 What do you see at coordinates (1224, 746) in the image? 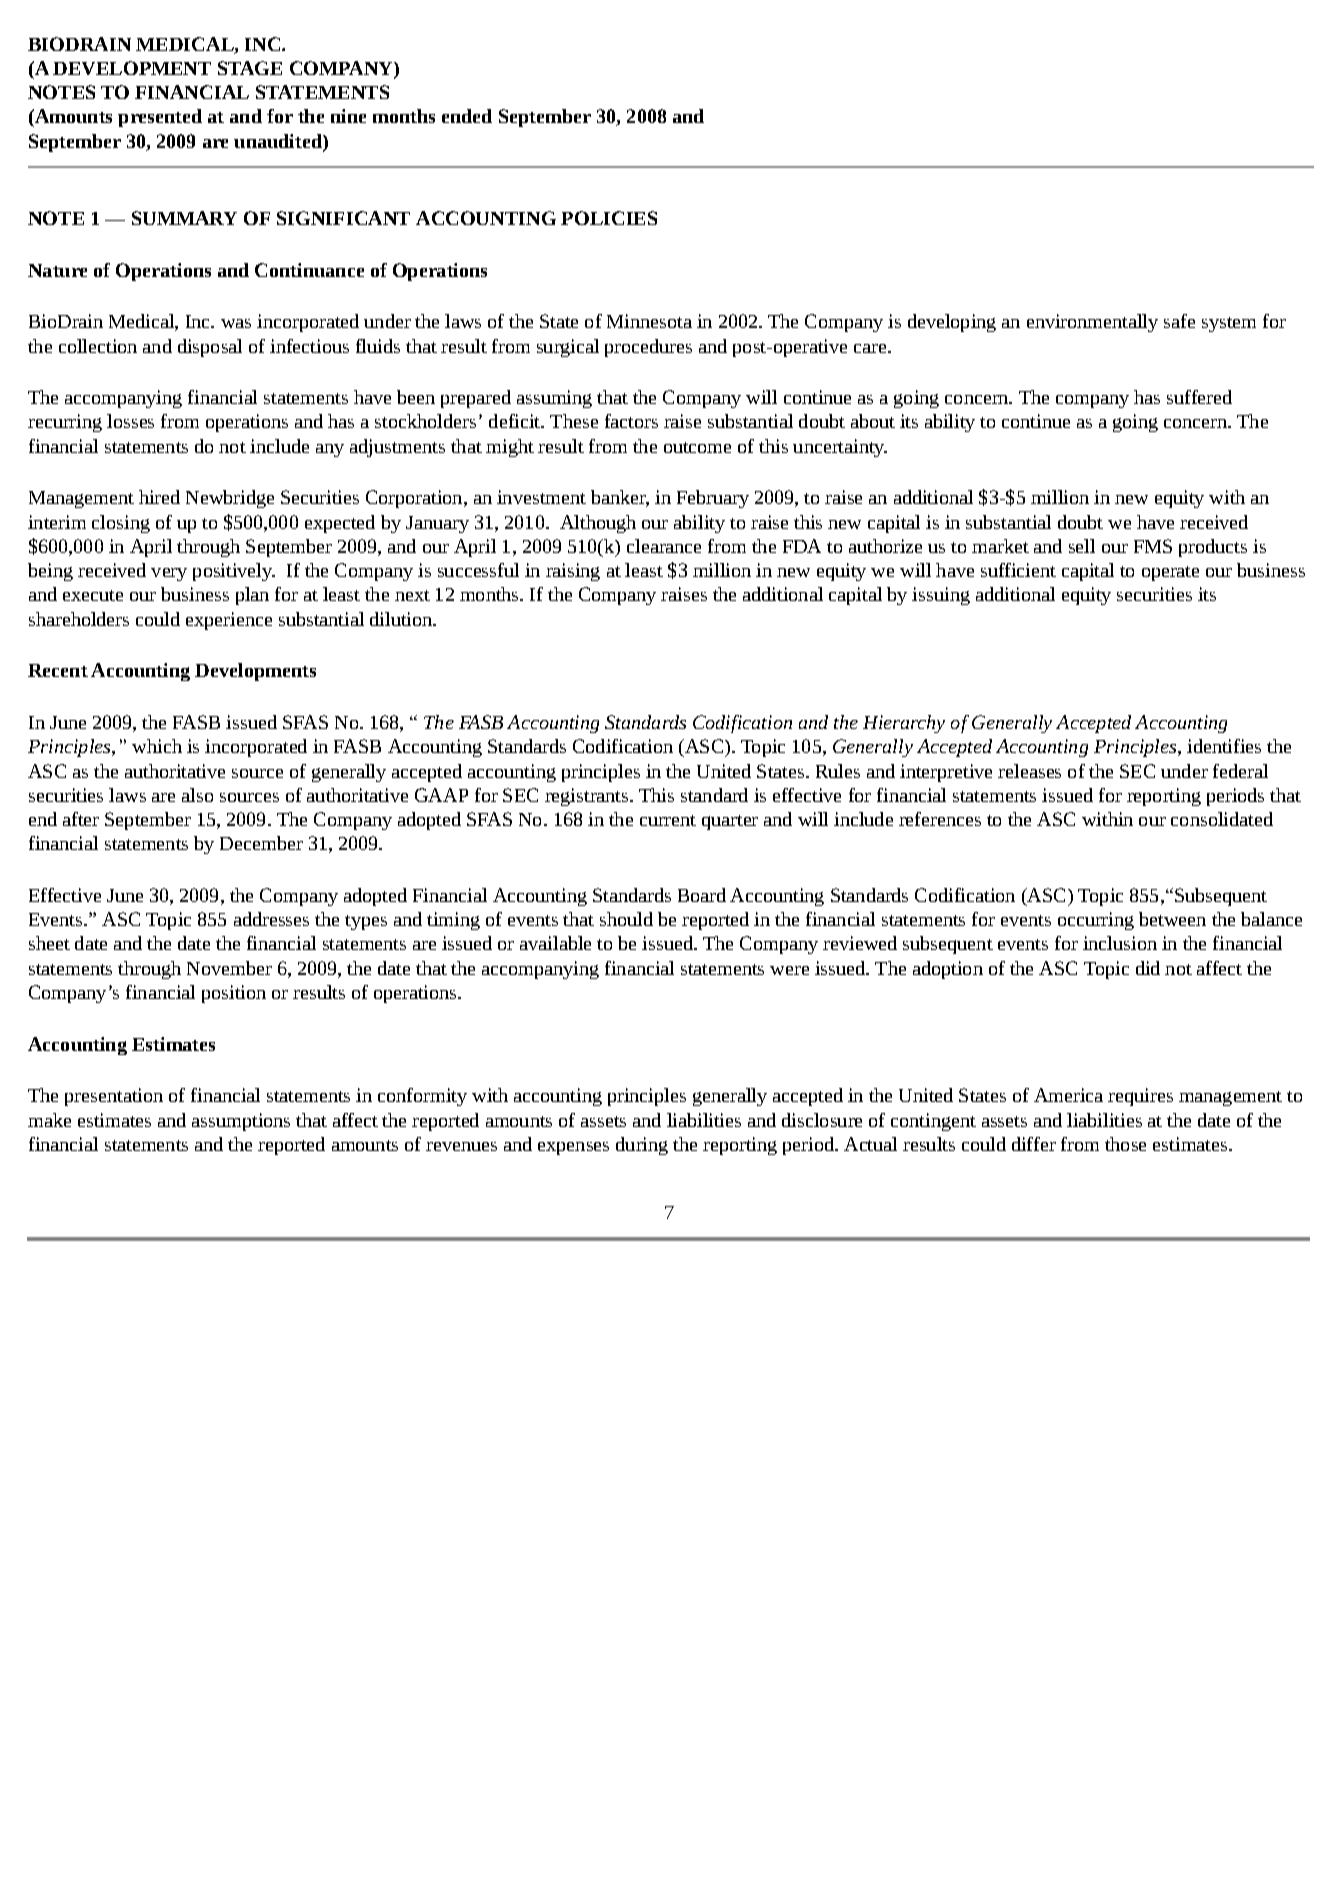
I see `identifies` at bounding box center [1224, 746].
